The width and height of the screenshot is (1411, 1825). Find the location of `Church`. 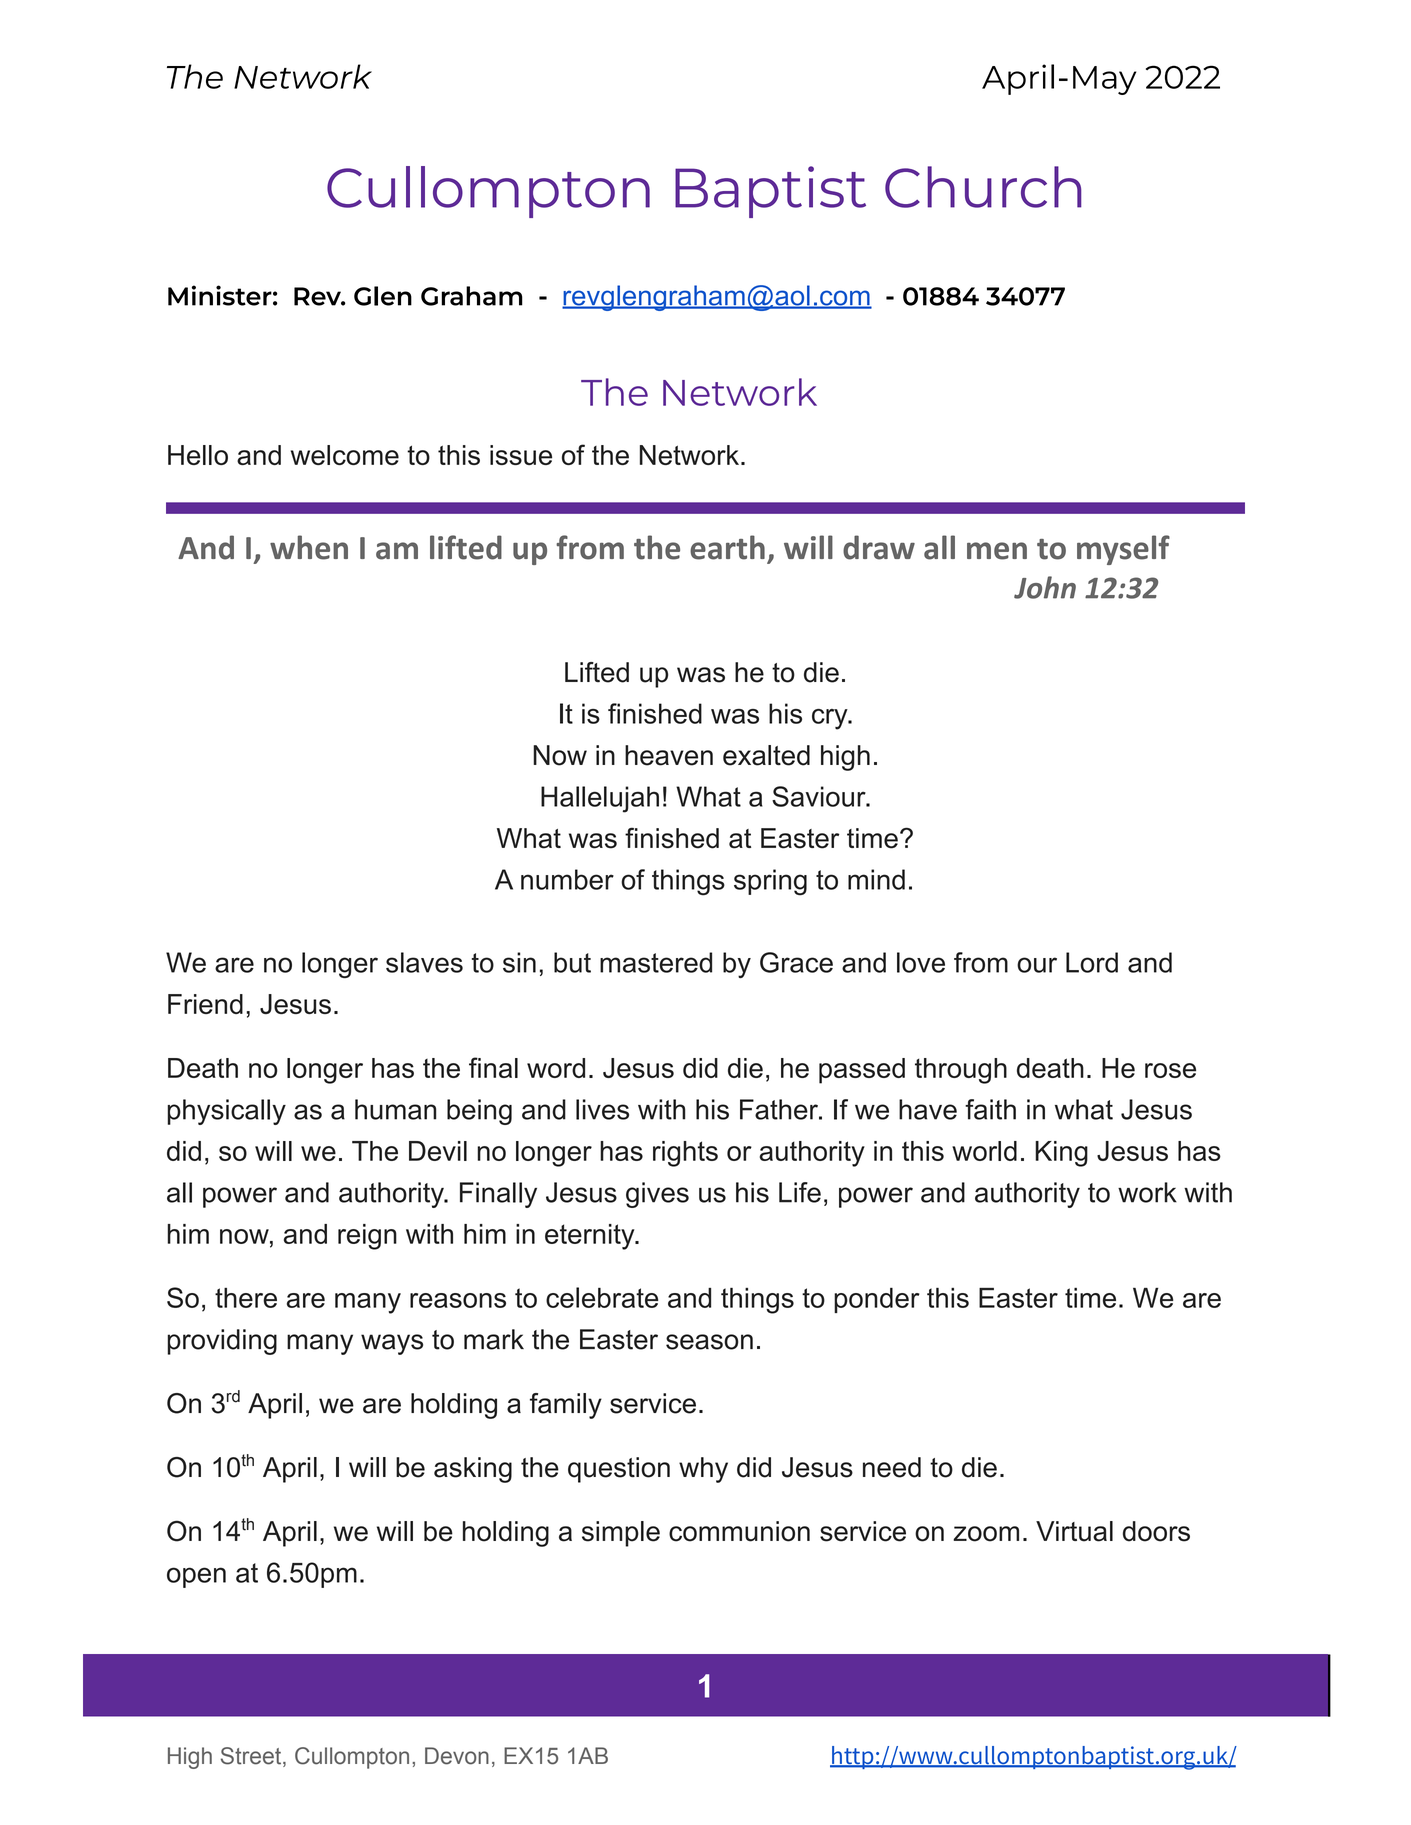

Church is located at coordinates (983, 187).
